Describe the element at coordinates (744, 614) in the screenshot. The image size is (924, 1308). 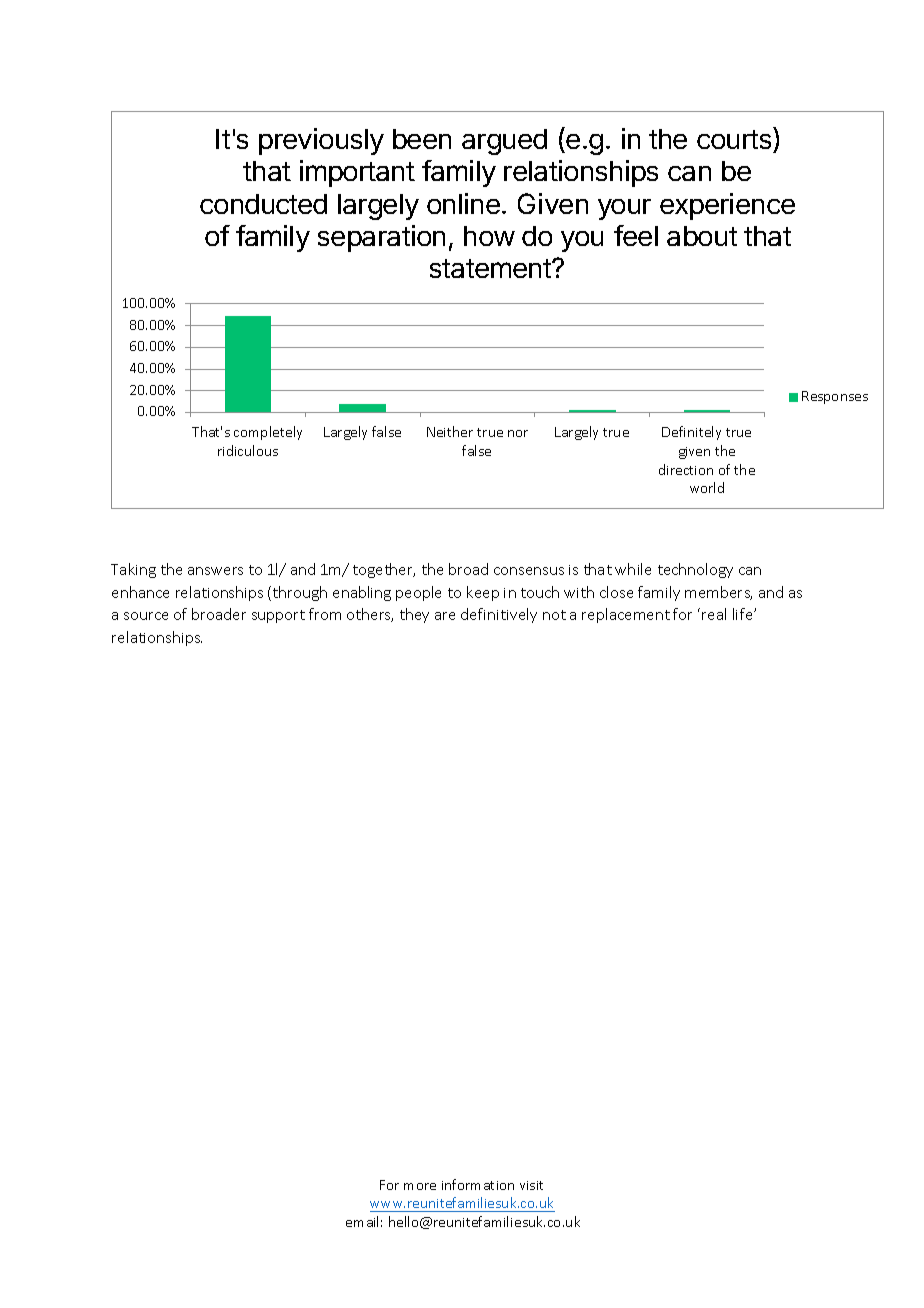
I see `life` at that location.
